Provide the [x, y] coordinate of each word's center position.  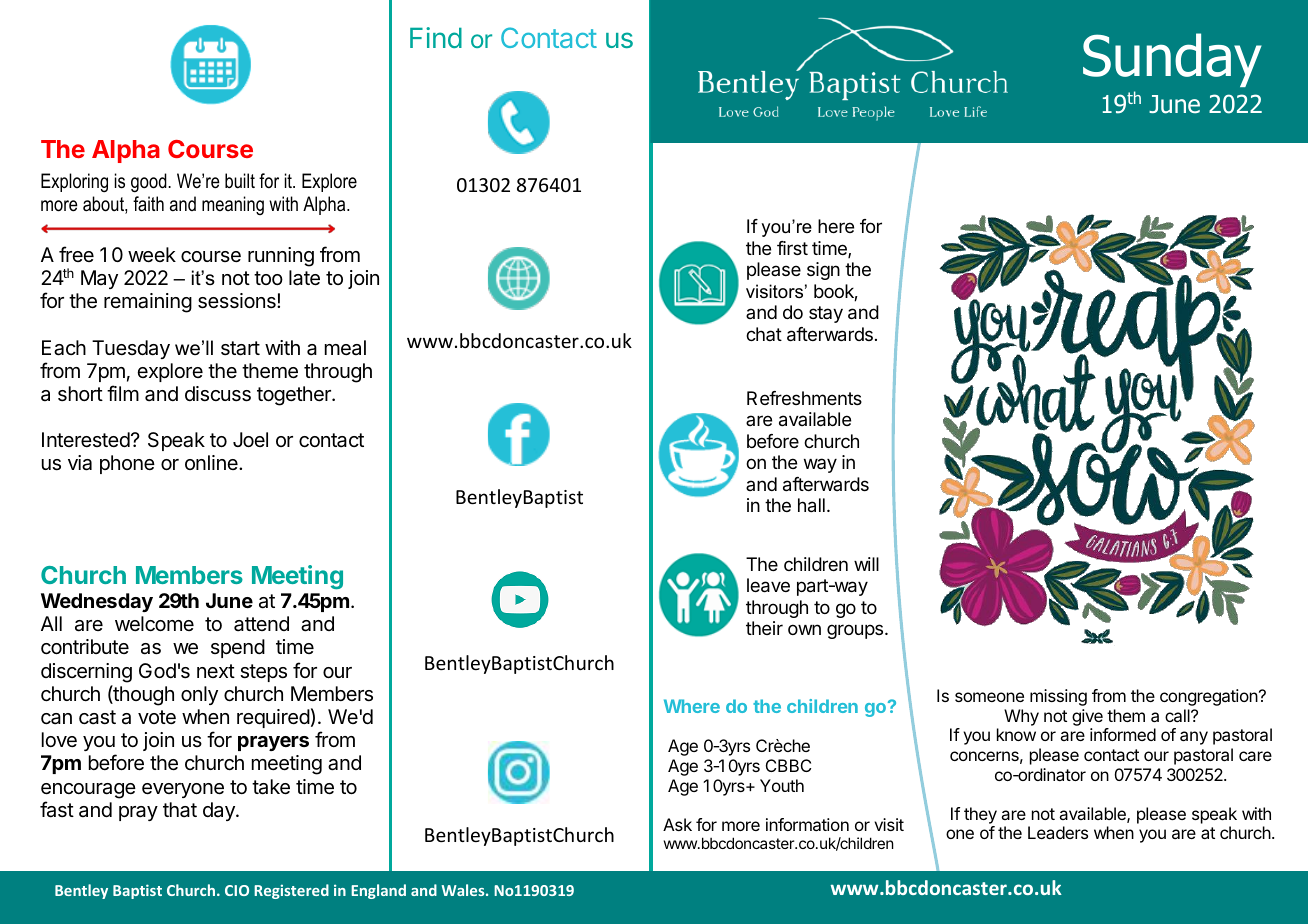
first [792, 248]
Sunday [1172, 60]
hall [811, 505]
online [212, 462]
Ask [677, 824]
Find [436, 37]
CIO [237, 890]
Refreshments [804, 398]
